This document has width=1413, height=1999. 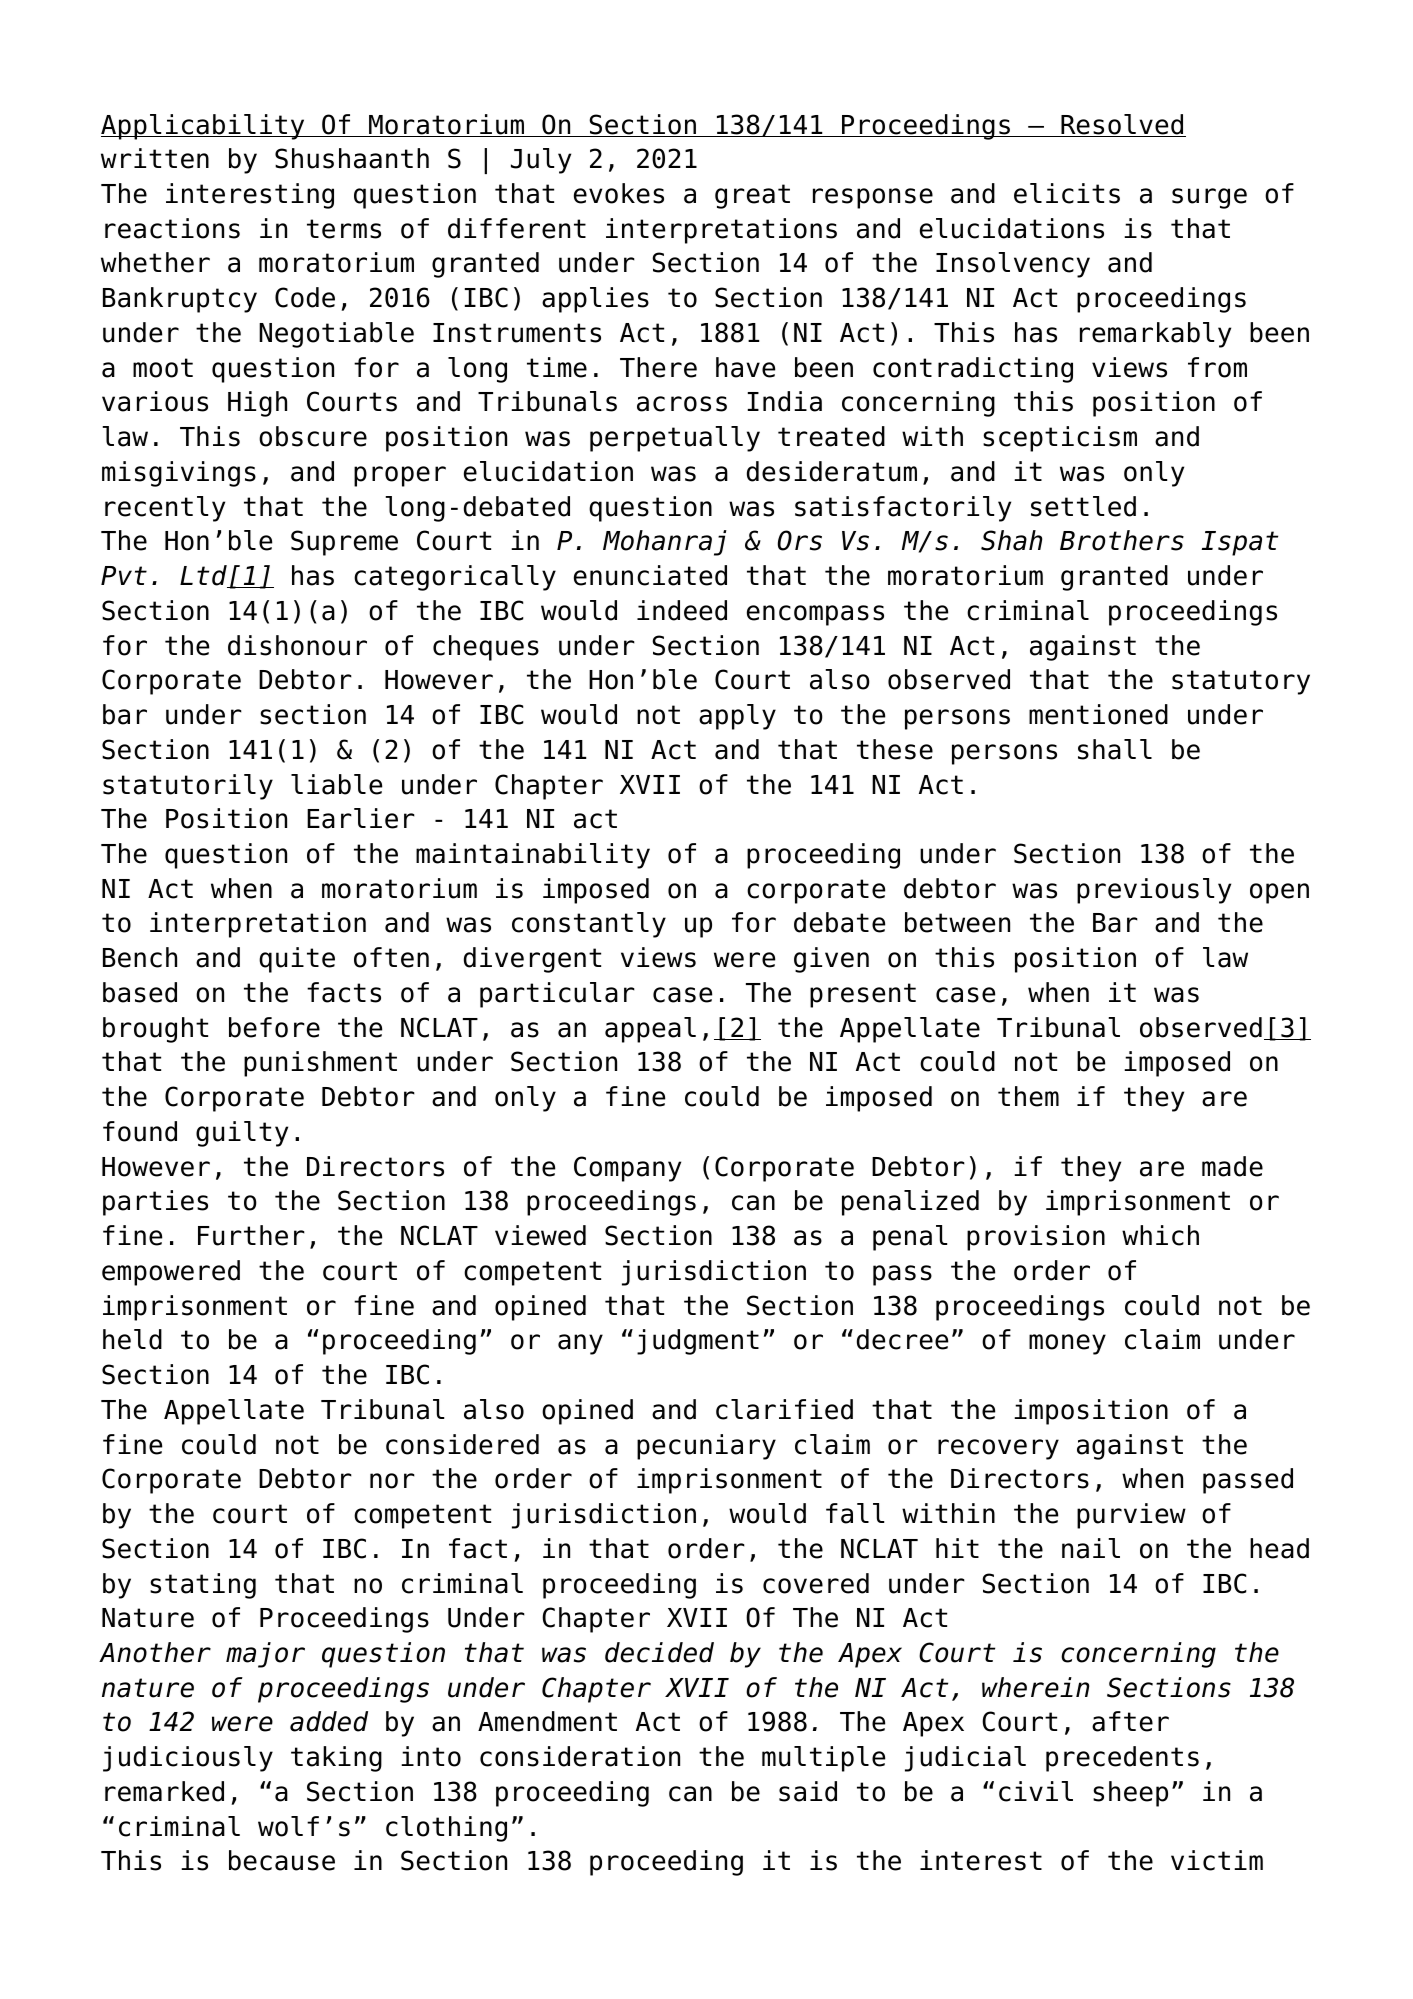 I want to click on because, so click(x=282, y=1860).
